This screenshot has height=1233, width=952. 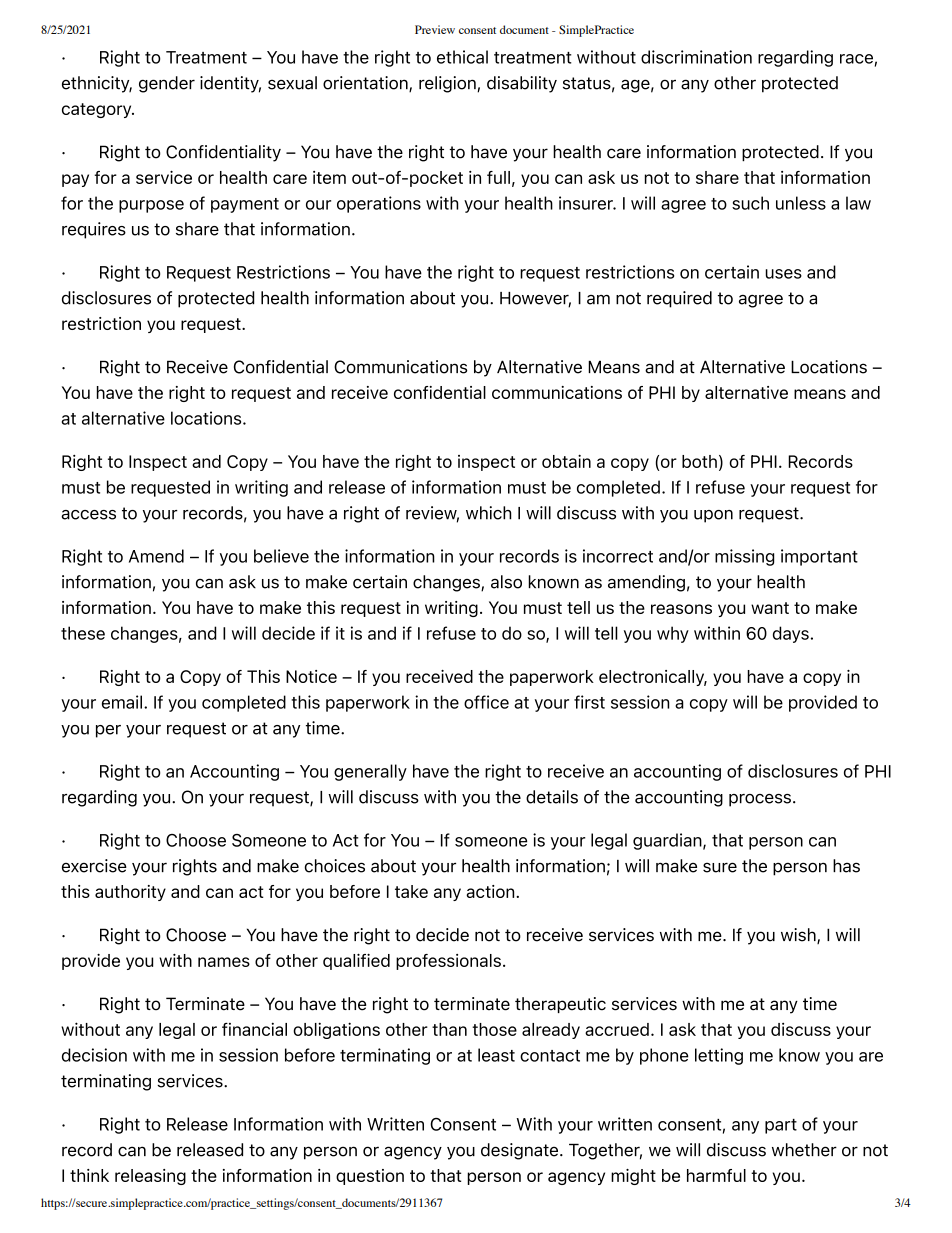 What do you see at coordinates (491, 891) in the screenshot?
I see `action` at bounding box center [491, 891].
